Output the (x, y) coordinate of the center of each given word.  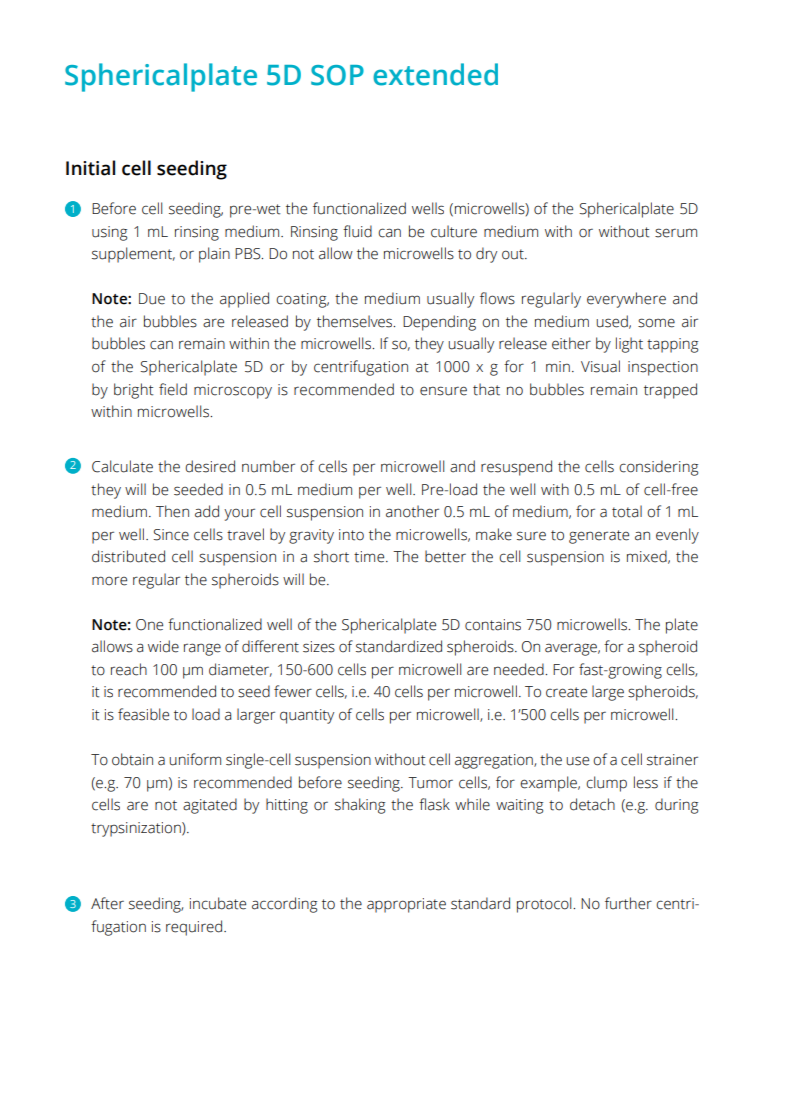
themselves (356, 321)
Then (172, 511)
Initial (90, 168)
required (195, 928)
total (627, 511)
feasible (143, 714)
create (566, 692)
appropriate (406, 905)
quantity (307, 716)
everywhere (626, 300)
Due (152, 299)
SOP (337, 75)
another (412, 511)
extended (435, 74)
